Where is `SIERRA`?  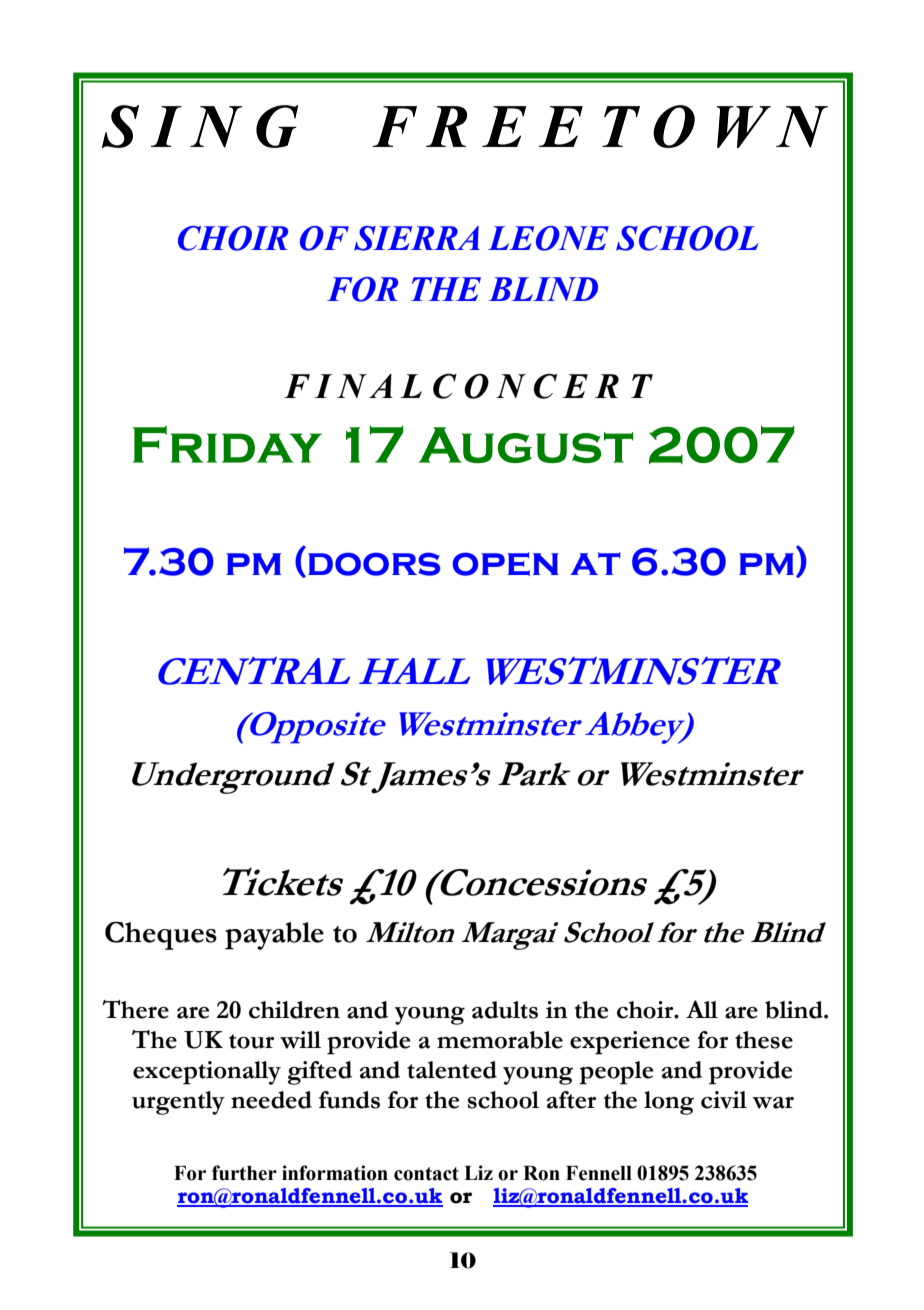
SIERRA is located at coordinates (417, 238).
